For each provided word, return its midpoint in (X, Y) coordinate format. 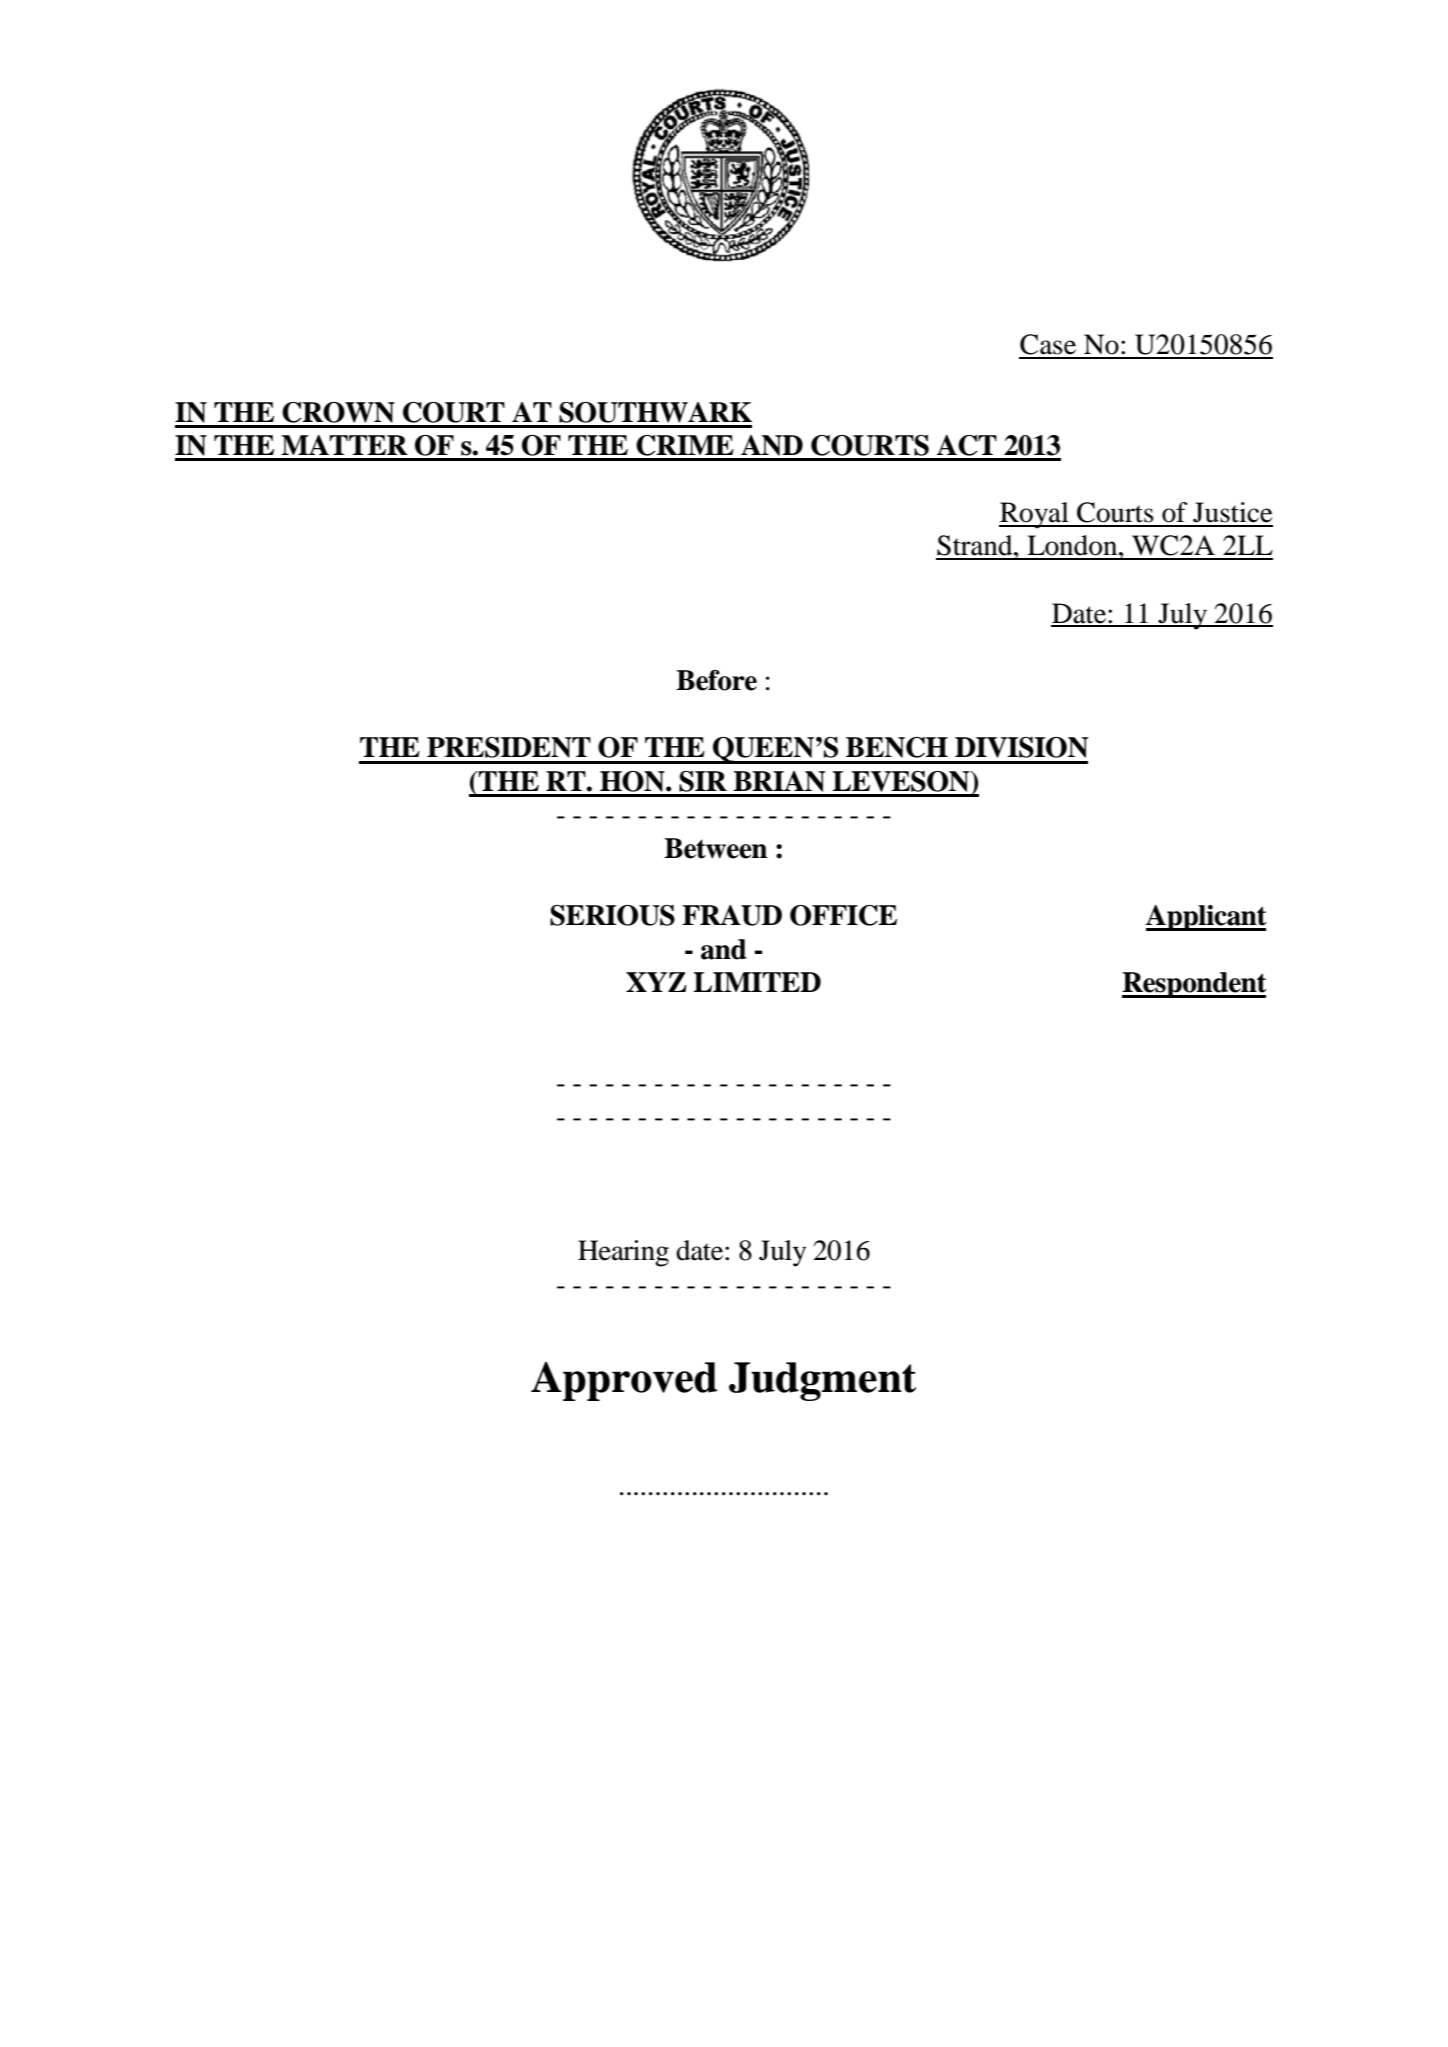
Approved (624, 1381)
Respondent (1194, 985)
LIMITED (757, 982)
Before (716, 680)
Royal (1035, 515)
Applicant (1206, 918)
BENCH (897, 747)
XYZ (656, 982)
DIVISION (1021, 747)
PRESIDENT (509, 747)
